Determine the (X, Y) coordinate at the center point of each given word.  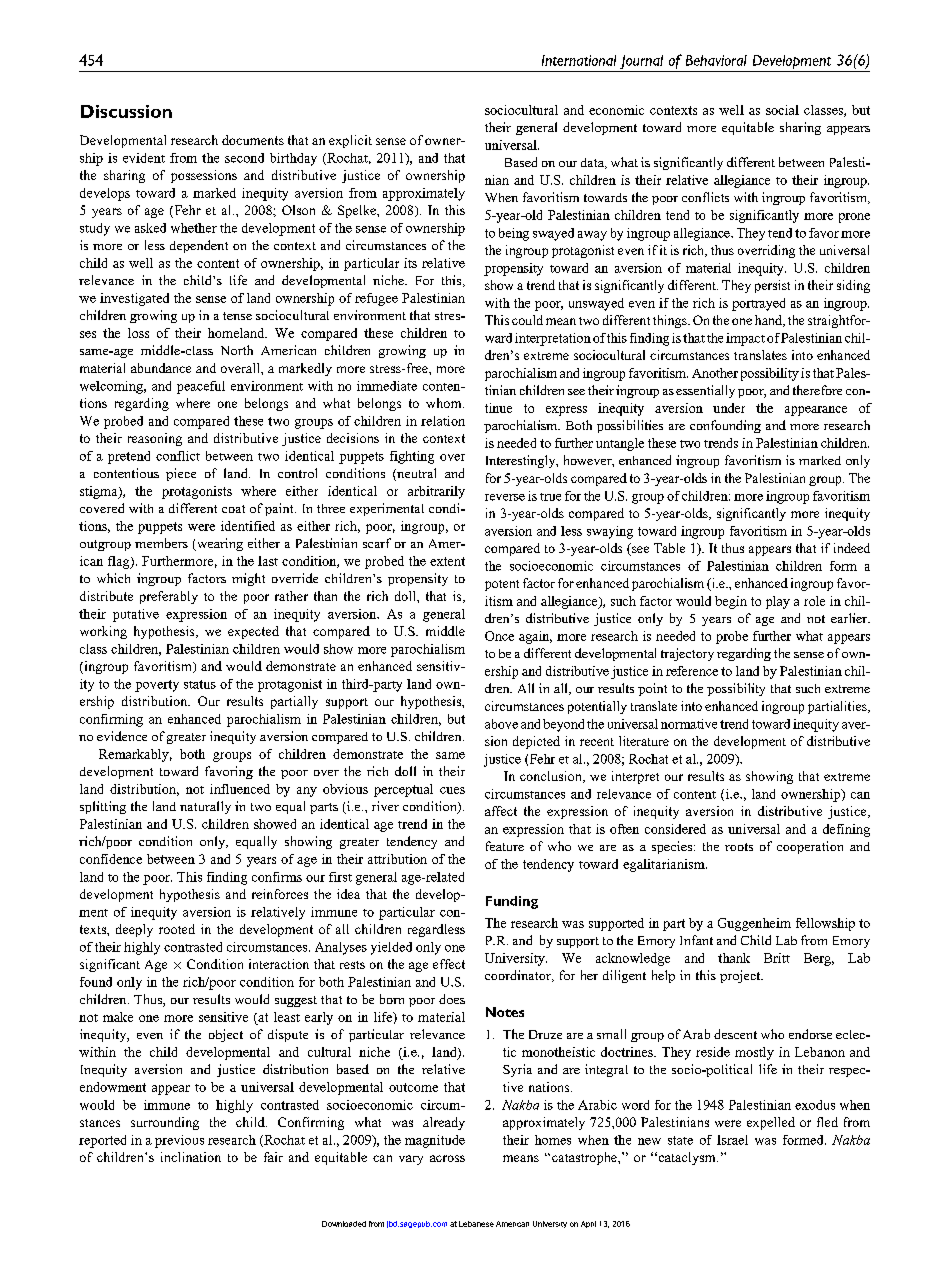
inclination (191, 1157)
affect (501, 811)
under (729, 408)
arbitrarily (436, 492)
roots (739, 847)
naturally (205, 807)
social (782, 110)
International (579, 60)
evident (144, 158)
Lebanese (476, 1224)
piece (181, 474)
